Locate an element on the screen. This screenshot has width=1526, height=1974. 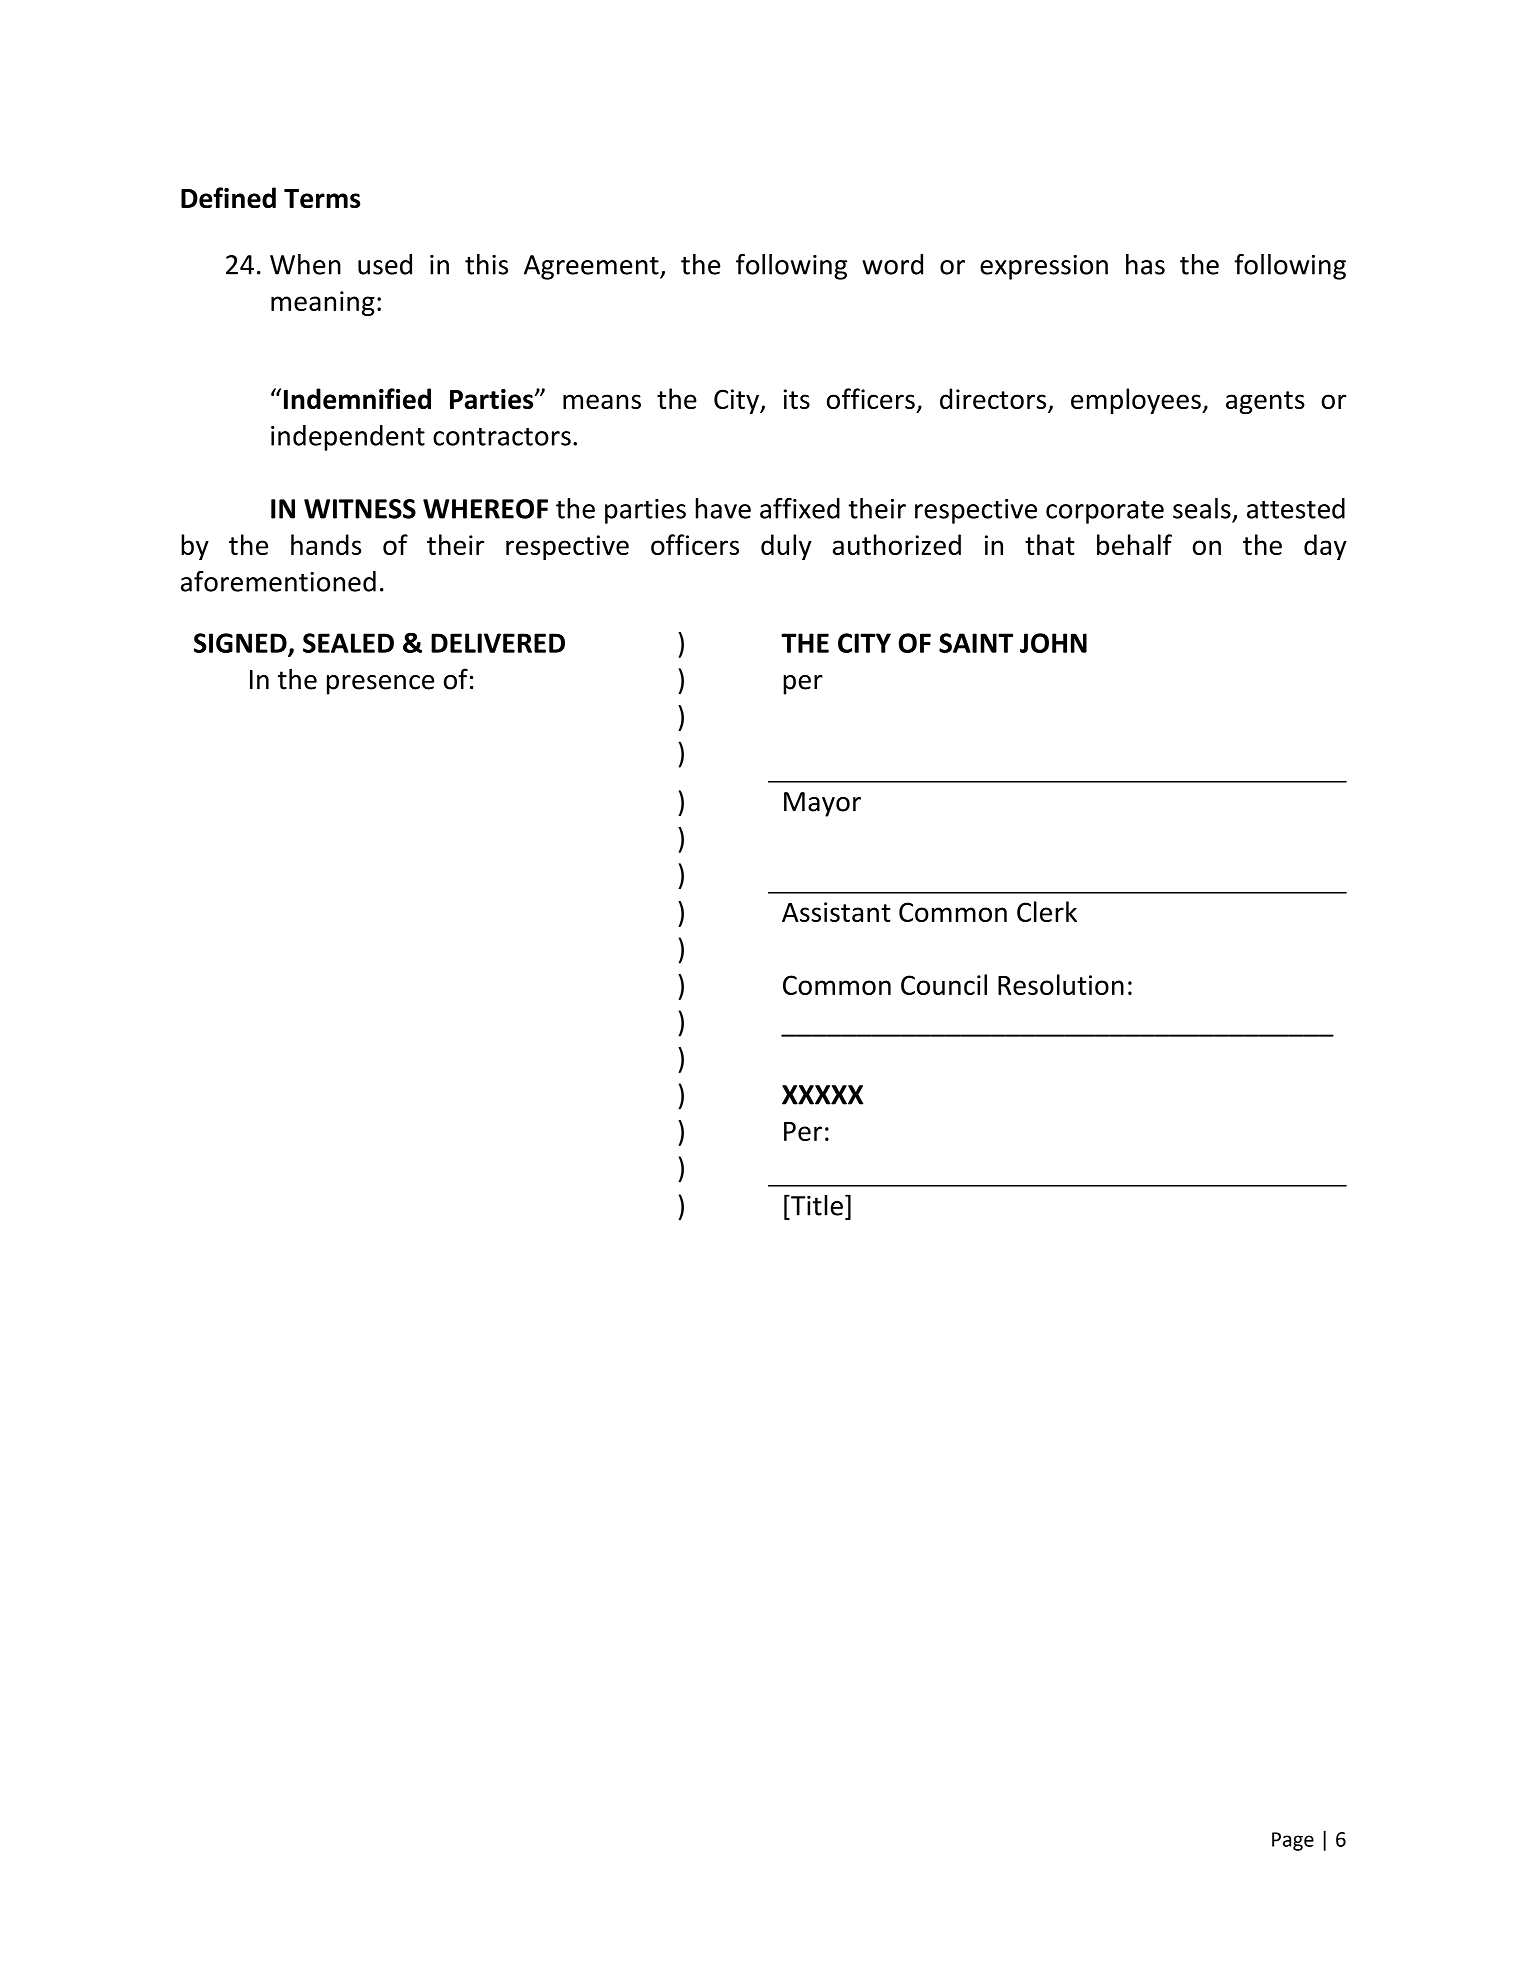
presence is located at coordinates (380, 685).
